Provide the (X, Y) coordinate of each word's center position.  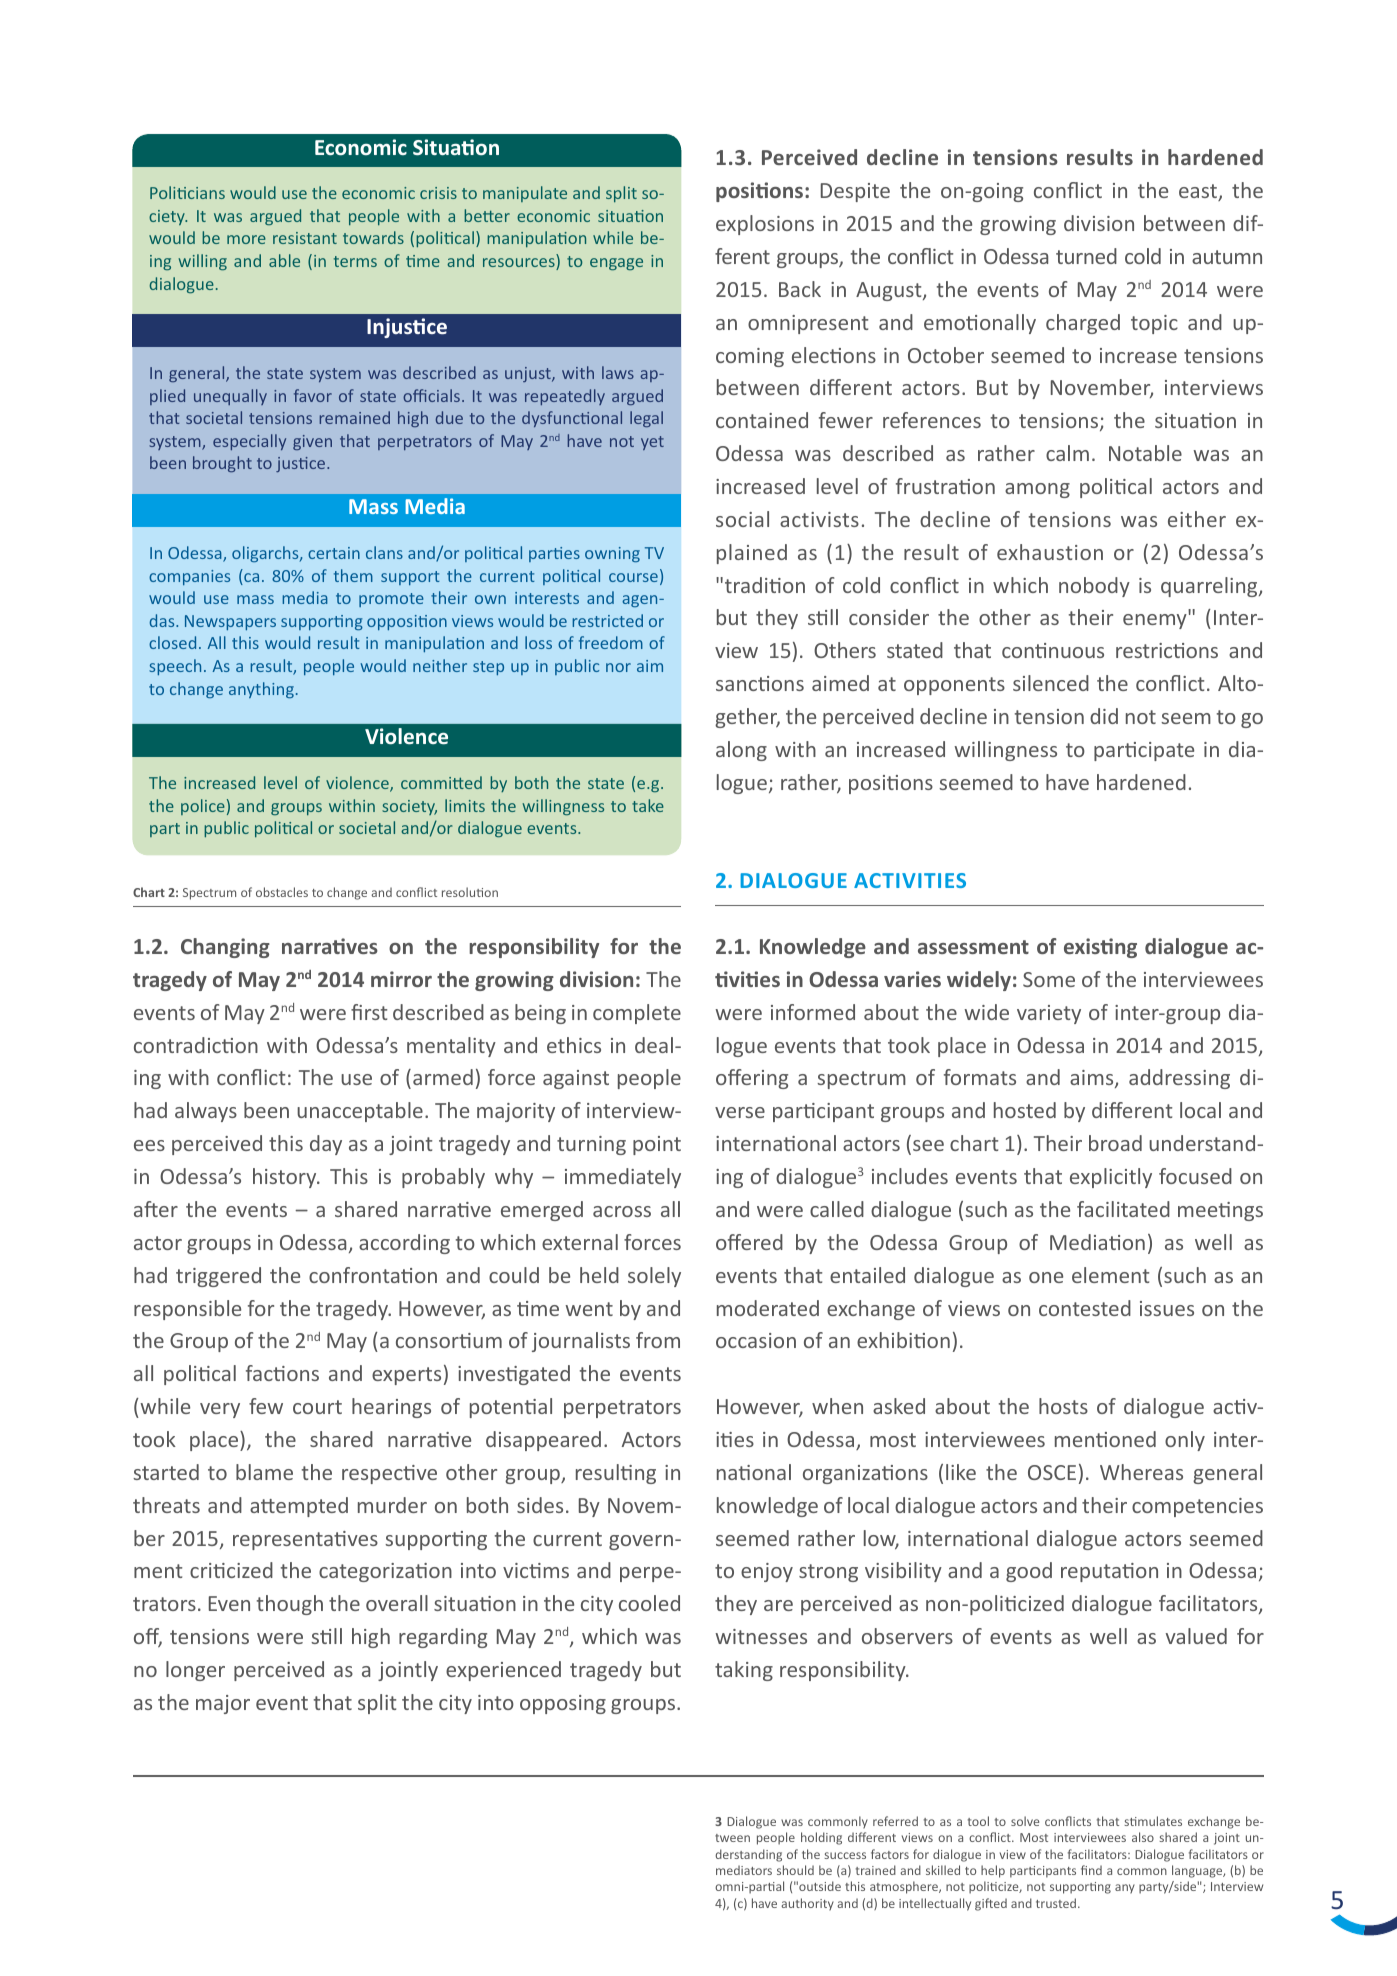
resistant (305, 238)
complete (637, 1014)
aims (1093, 1079)
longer (195, 1671)
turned (1086, 256)
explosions (765, 225)
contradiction (196, 1045)
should (795, 1870)
